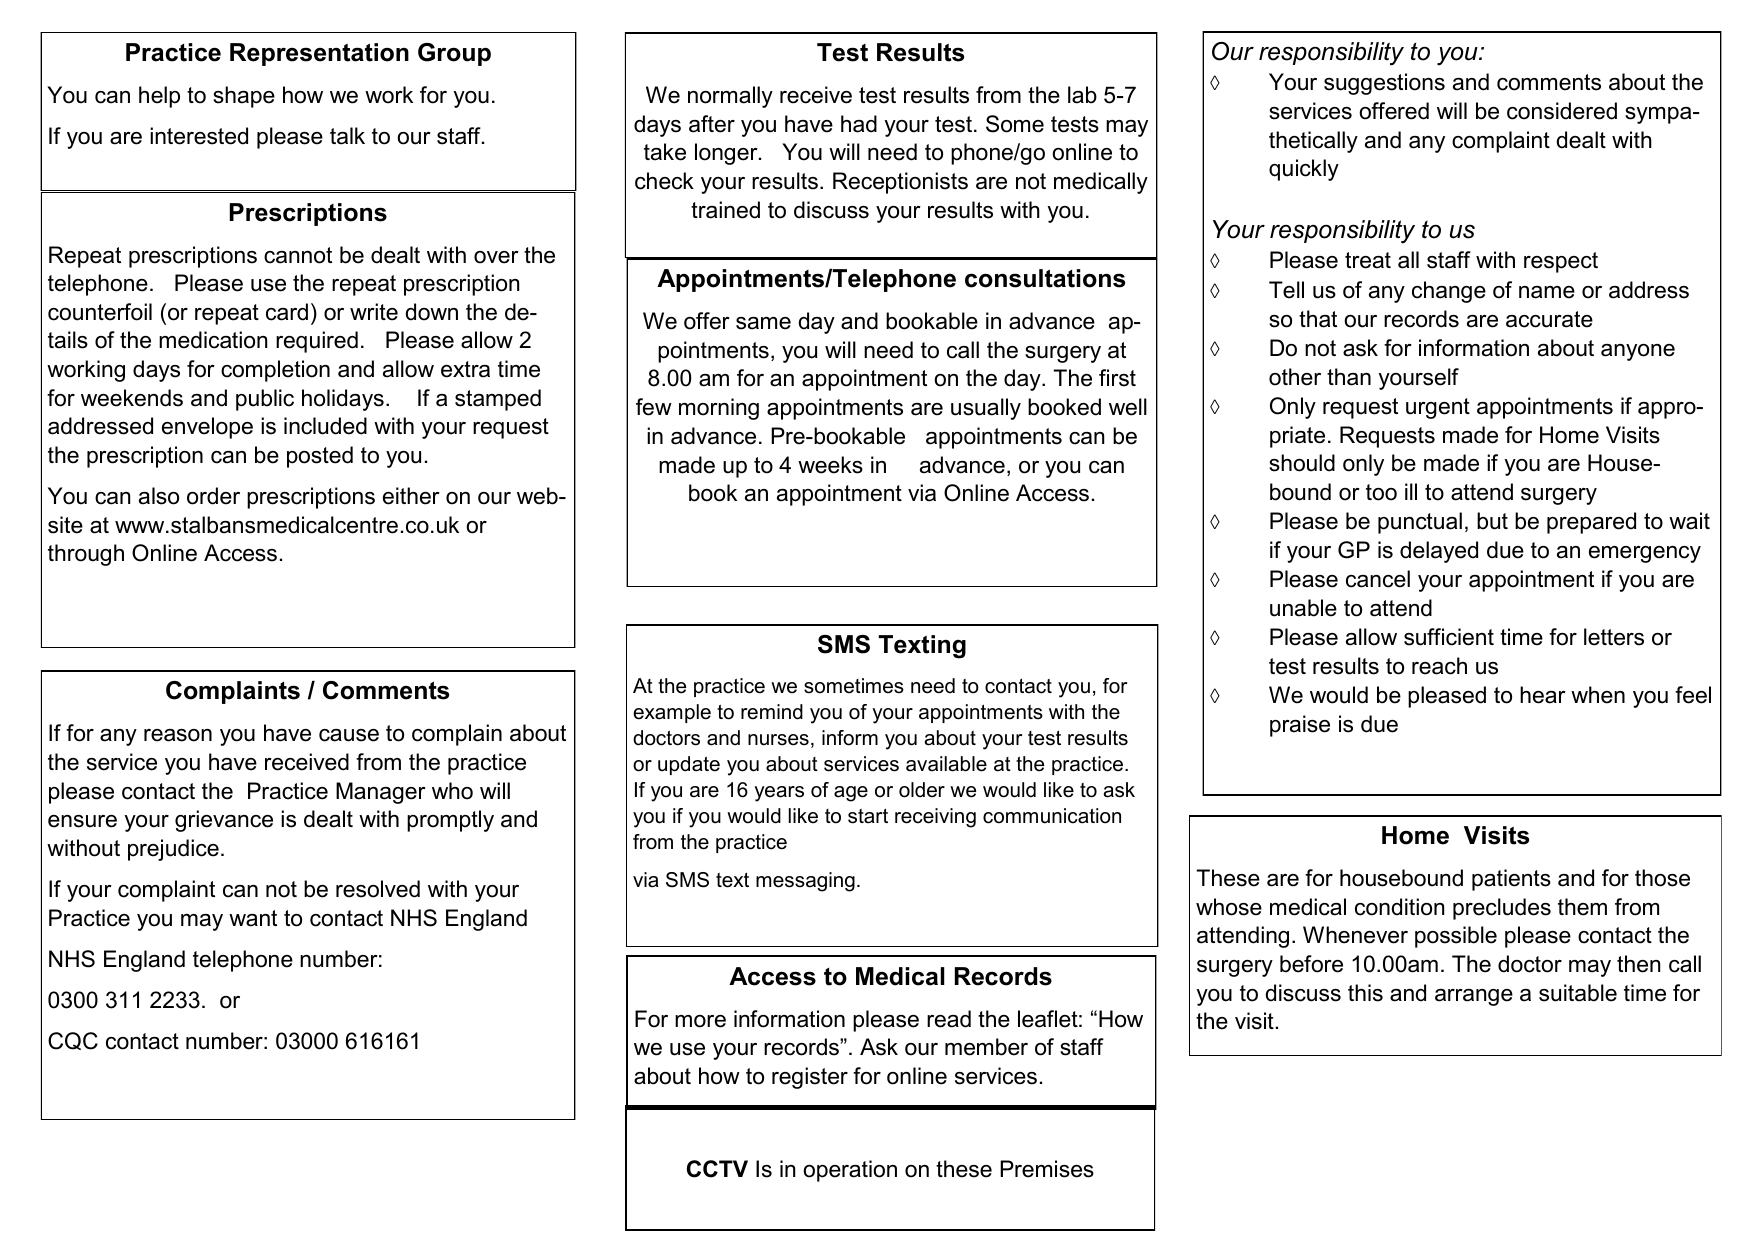 The height and width of the document is (1238, 1751). Describe the element at coordinates (1438, 408) in the document. I see `urgent` at that location.
